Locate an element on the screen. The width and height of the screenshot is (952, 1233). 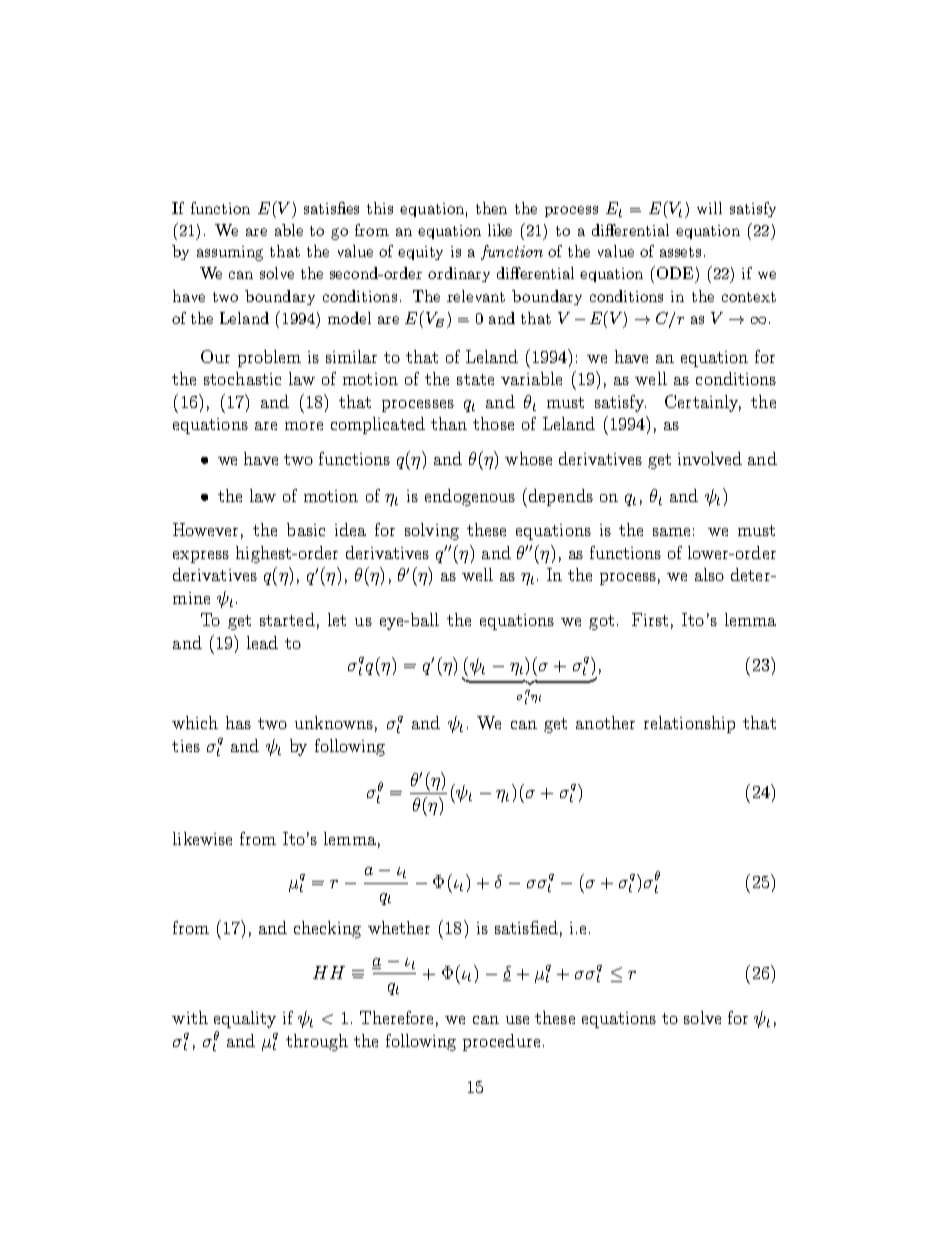
involved is located at coordinates (710, 458).
